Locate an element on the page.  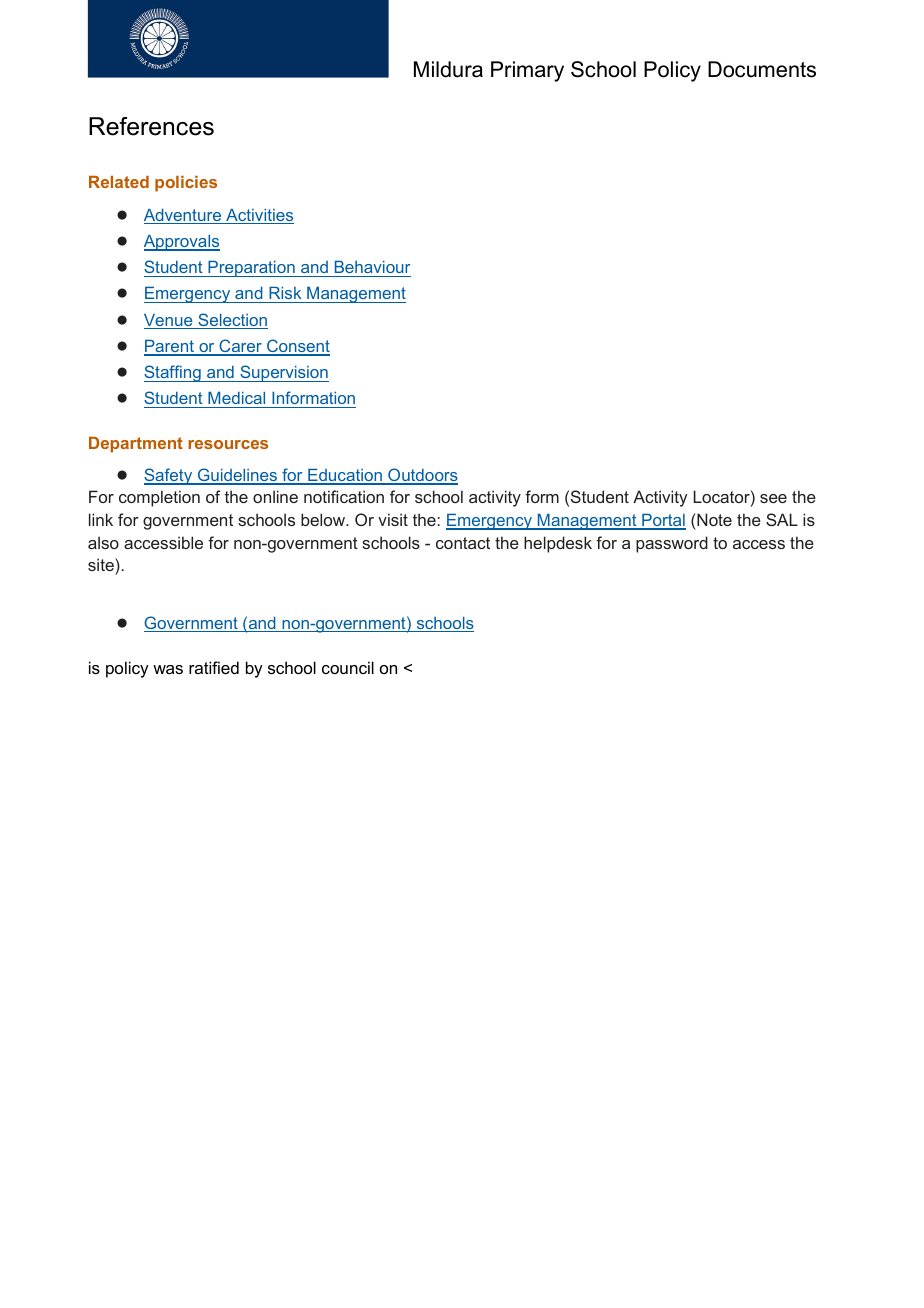
was is located at coordinates (168, 669).
